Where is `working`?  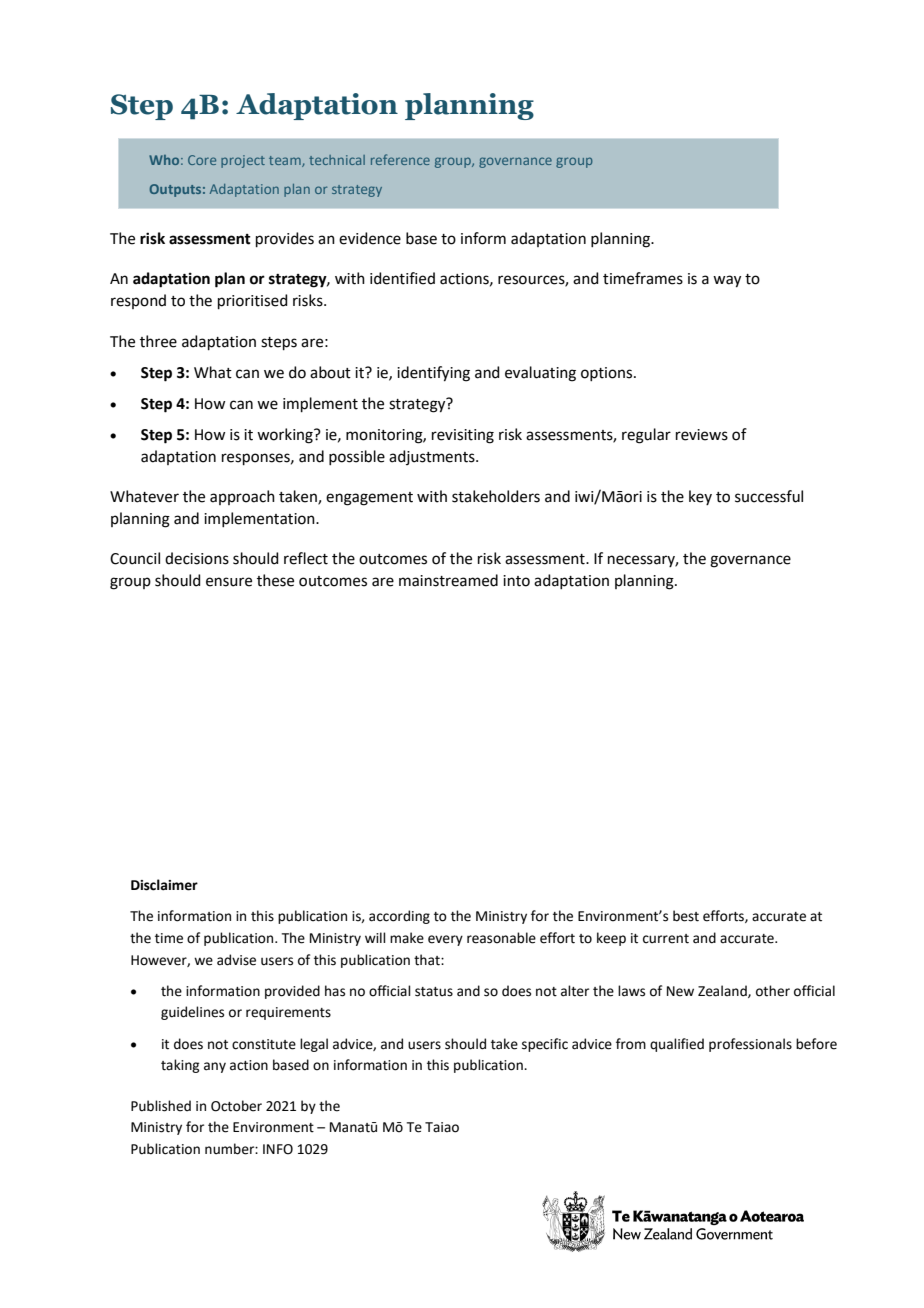
working is located at coordinates (286, 436).
